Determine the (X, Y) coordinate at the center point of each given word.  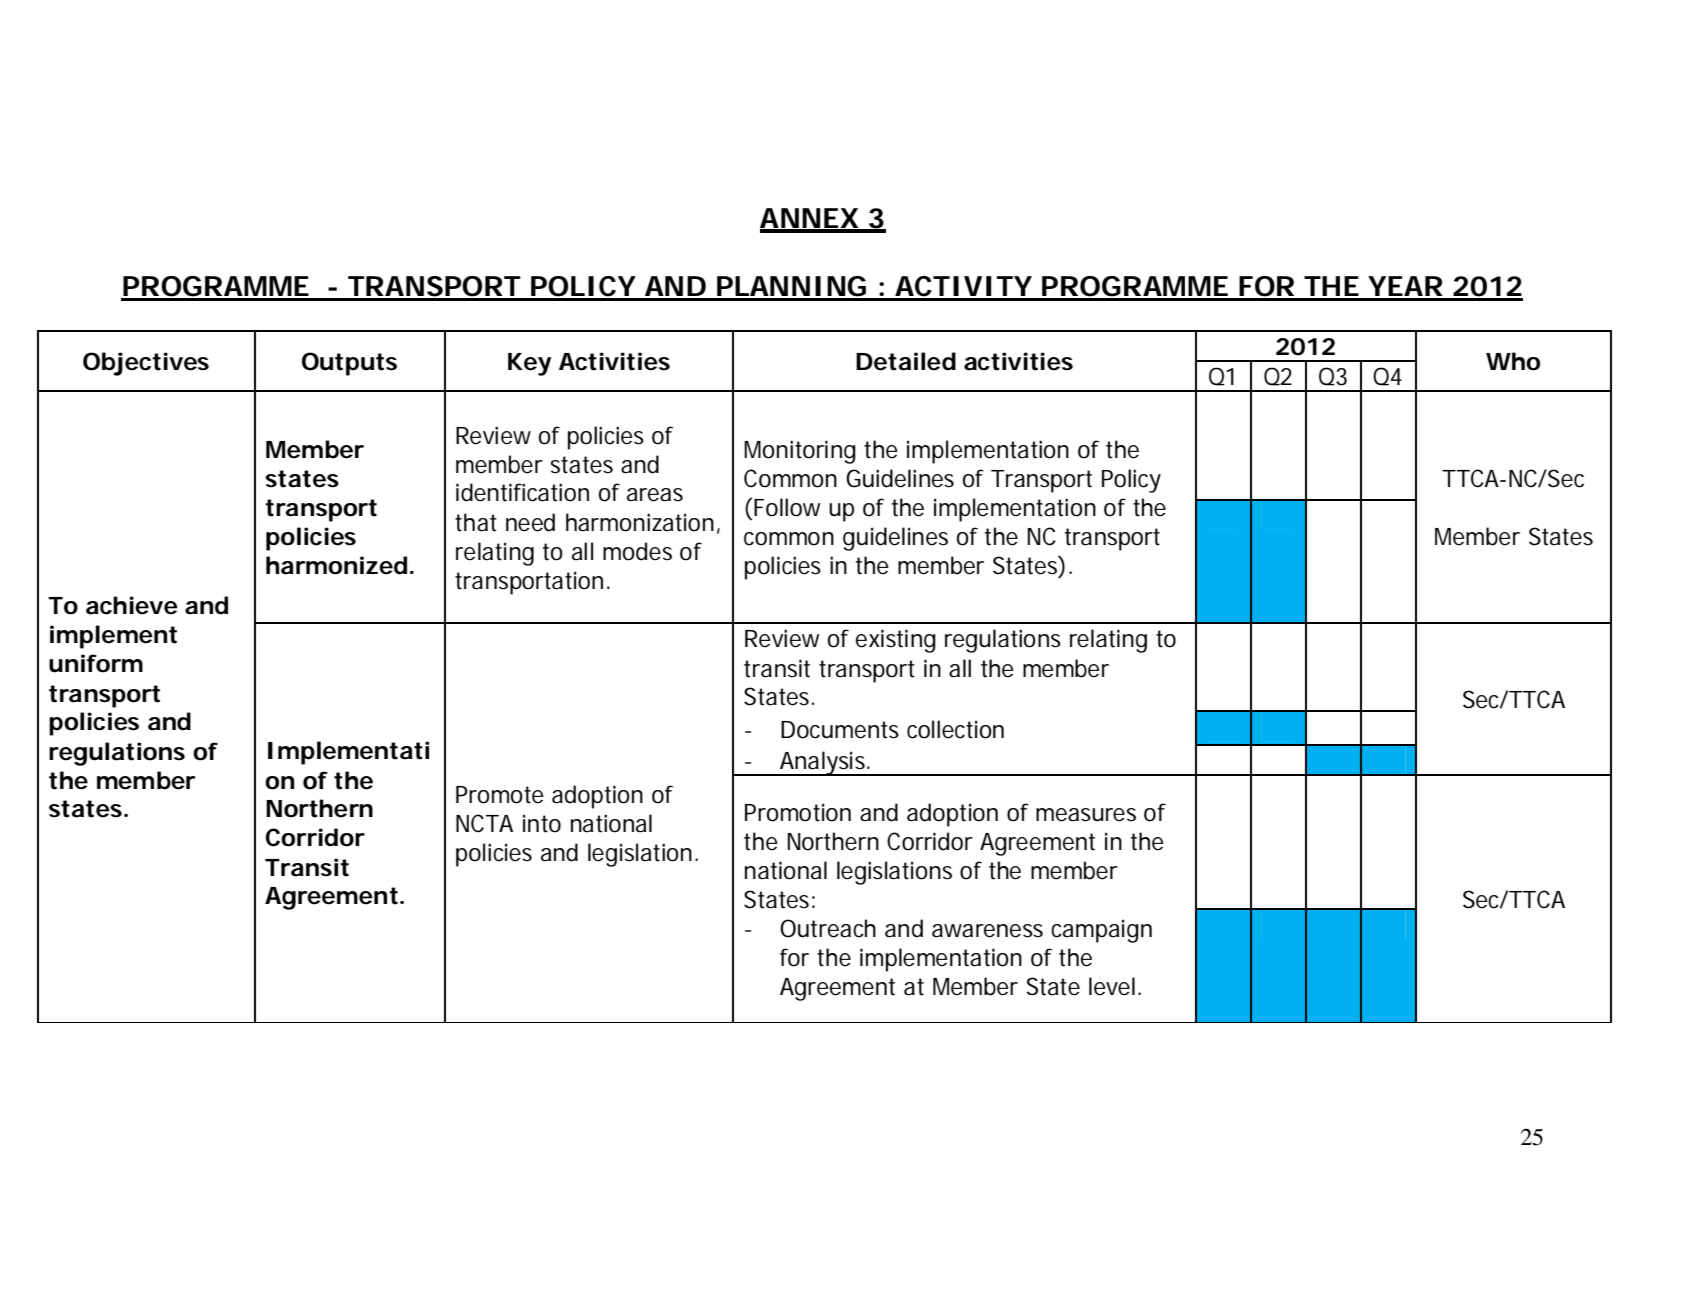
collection (955, 729)
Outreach (828, 928)
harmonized (336, 565)
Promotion (798, 812)
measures (1086, 815)
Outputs (349, 364)
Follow (787, 507)
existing (896, 641)
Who (1513, 361)
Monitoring (800, 452)
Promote (500, 795)
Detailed (906, 361)
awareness (987, 931)
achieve (132, 605)
